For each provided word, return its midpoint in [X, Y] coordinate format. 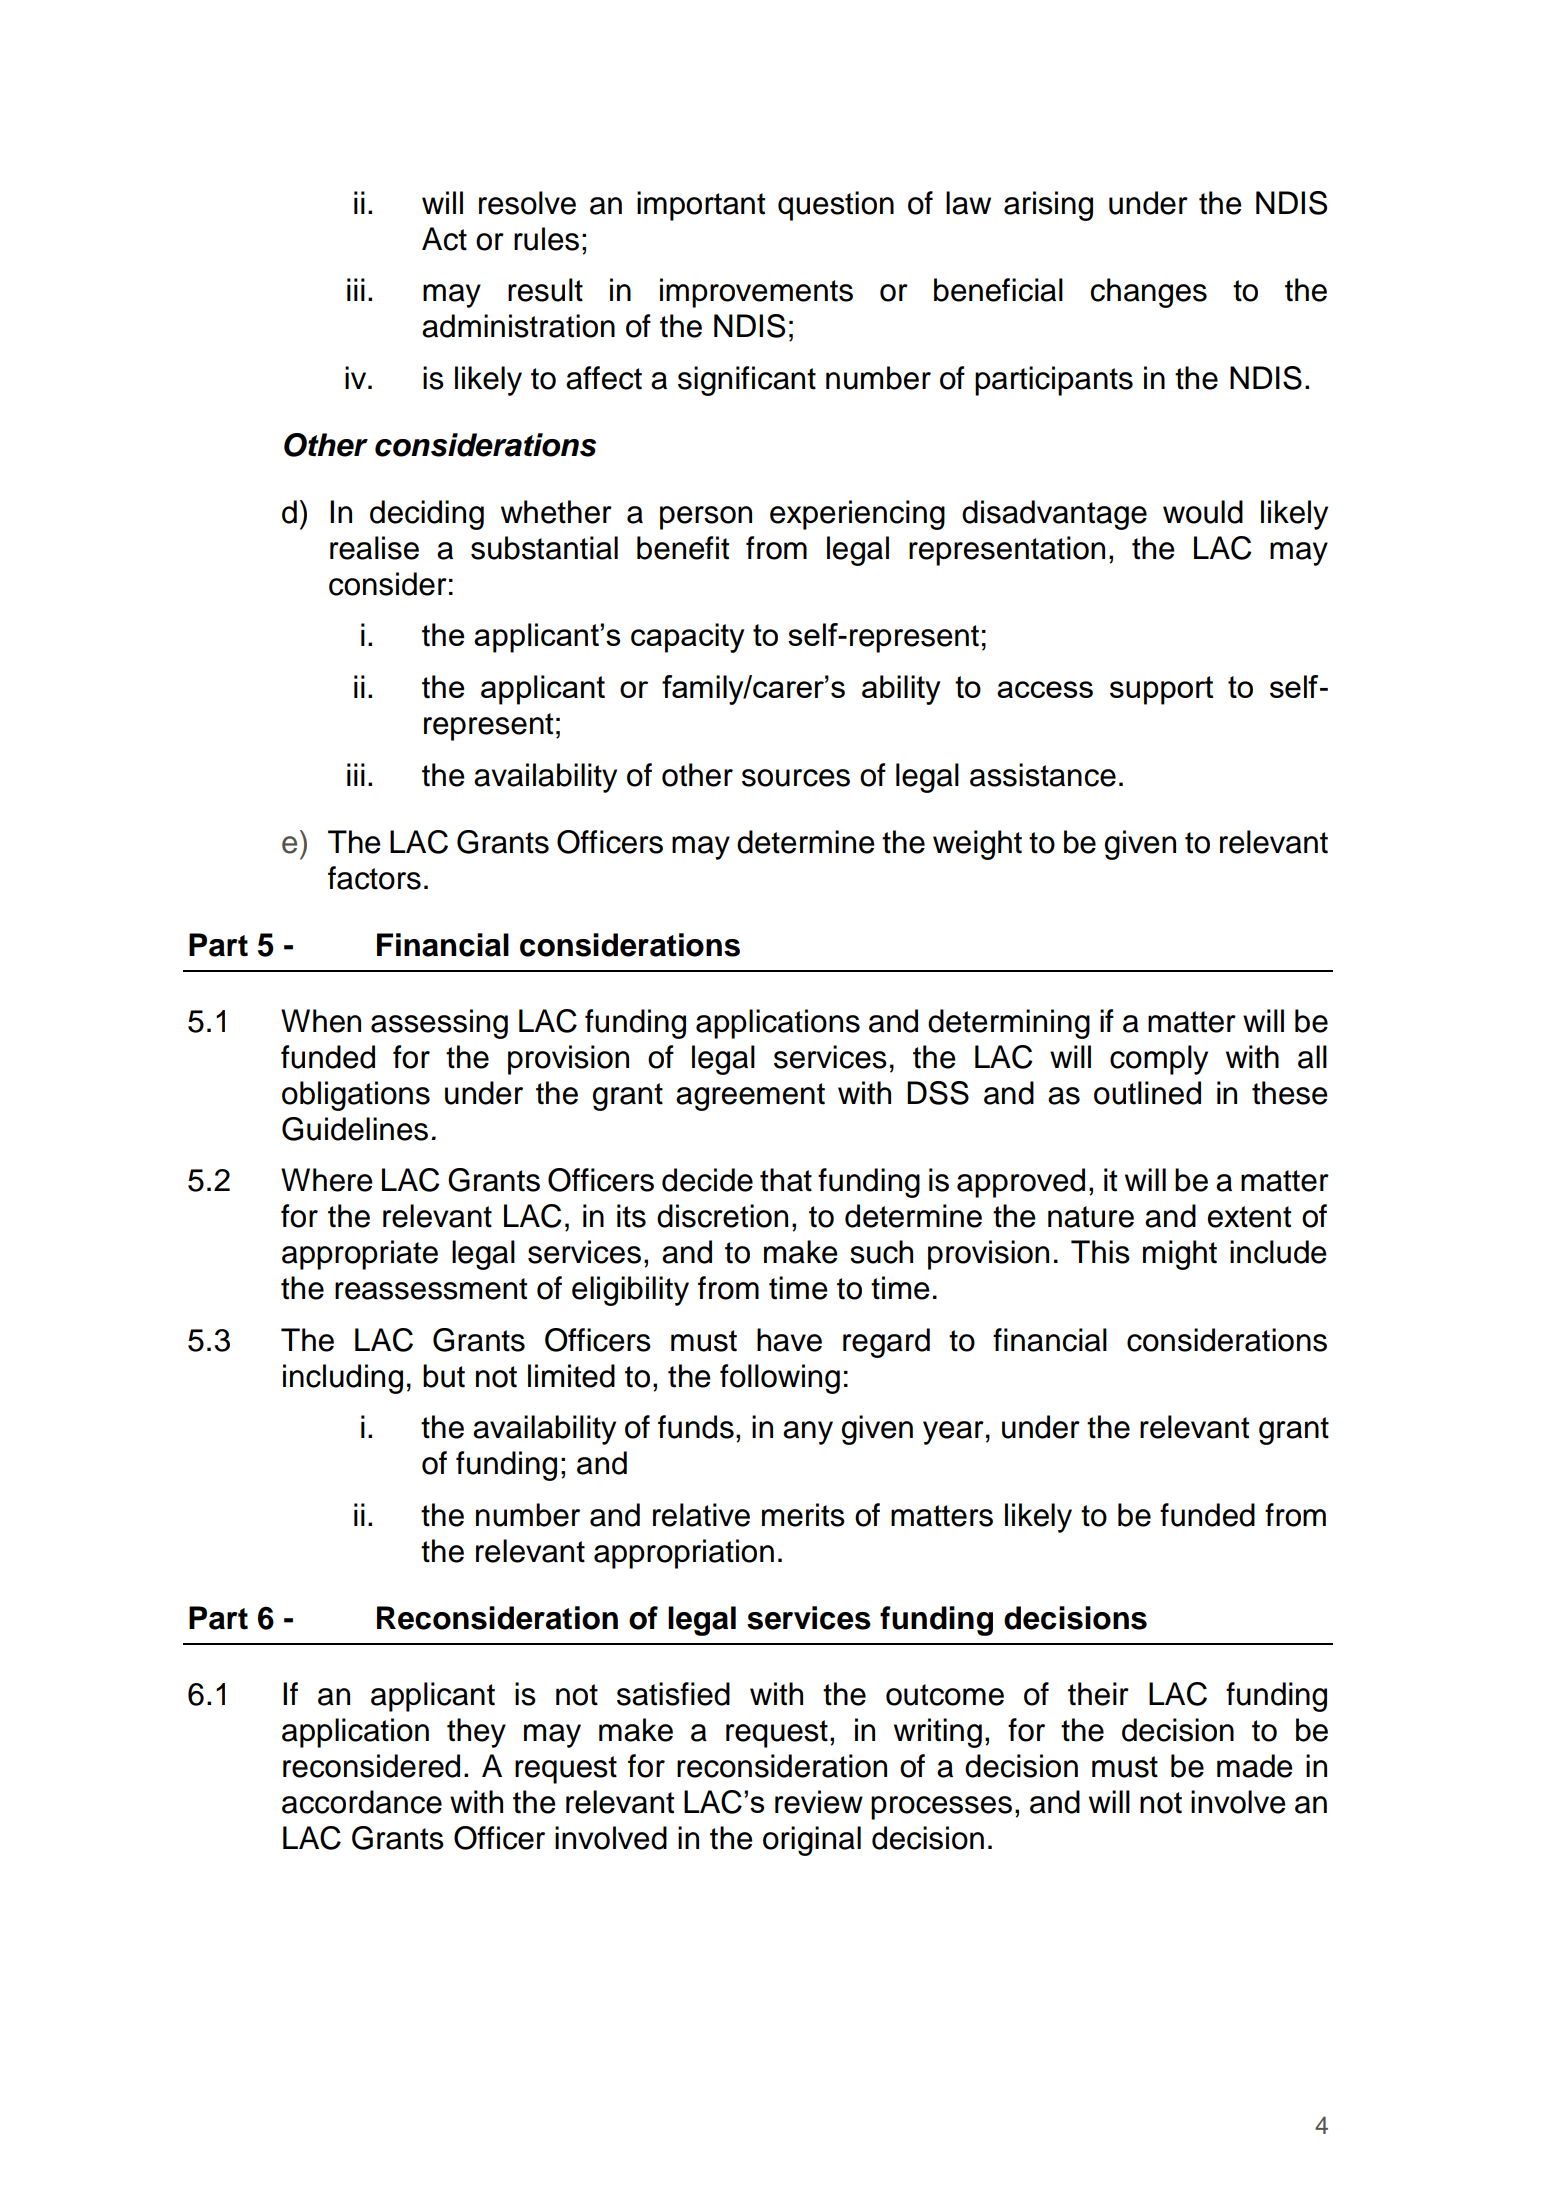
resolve [527, 203]
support [1161, 690]
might [1180, 1255]
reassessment [431, 1289]
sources [796, 778]
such [881, 1252]
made [1255, 1766]
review [819, 1802]
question [836, 206]
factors [374, 878]
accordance [362, 1802]
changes [1149, 293]
